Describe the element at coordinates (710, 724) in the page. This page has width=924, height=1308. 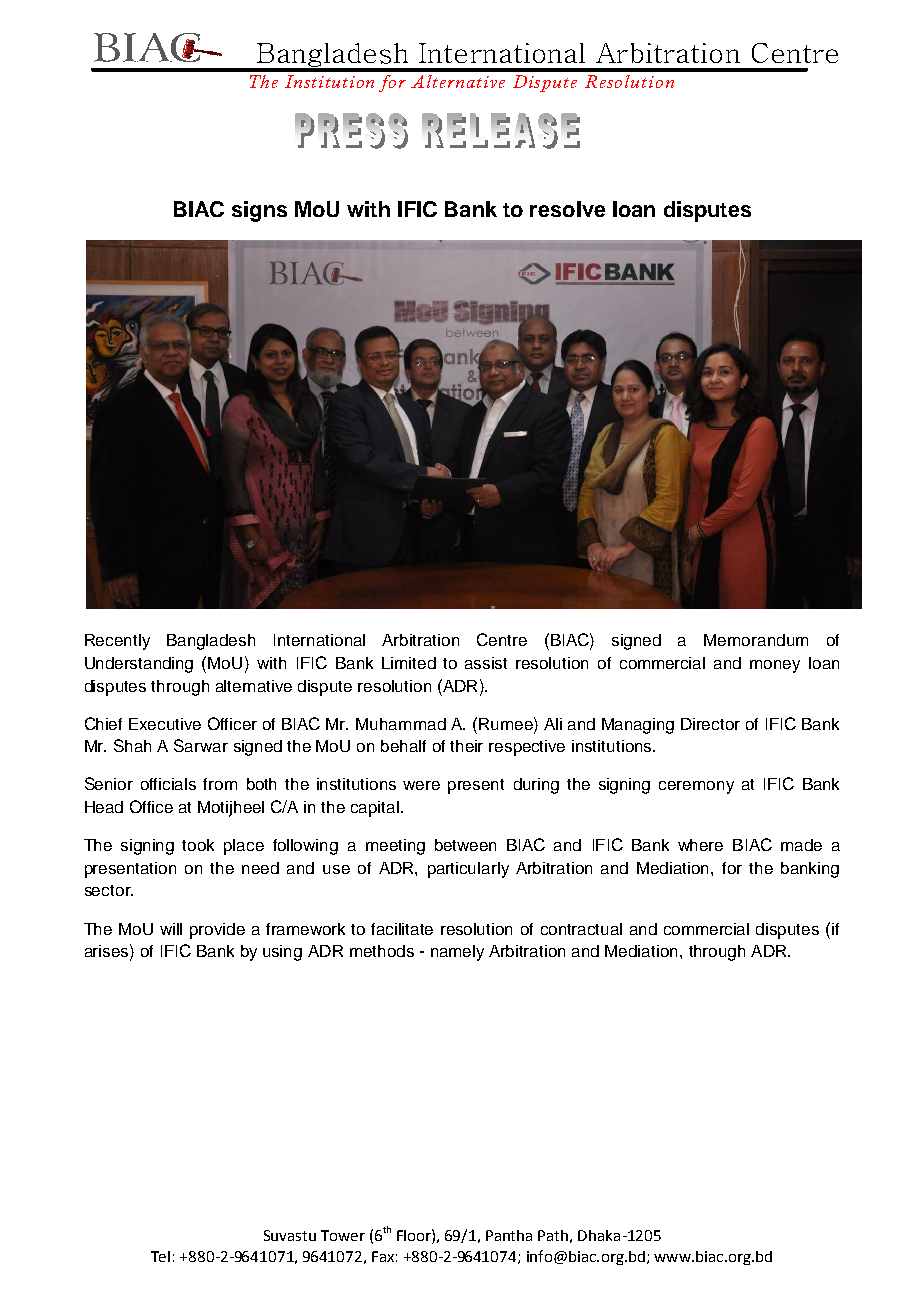
I see `Director` at that location.
